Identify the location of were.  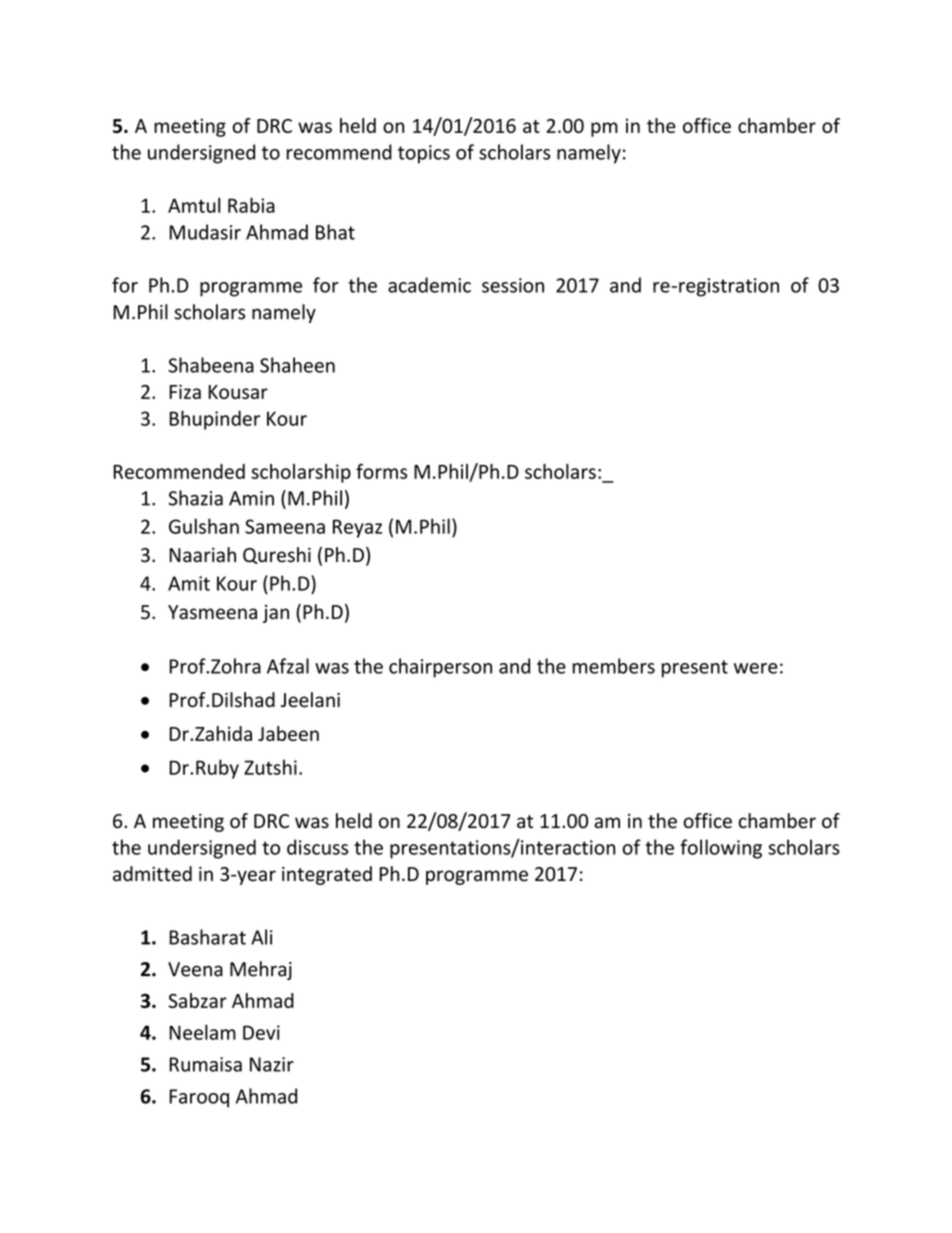
(756, 668).
